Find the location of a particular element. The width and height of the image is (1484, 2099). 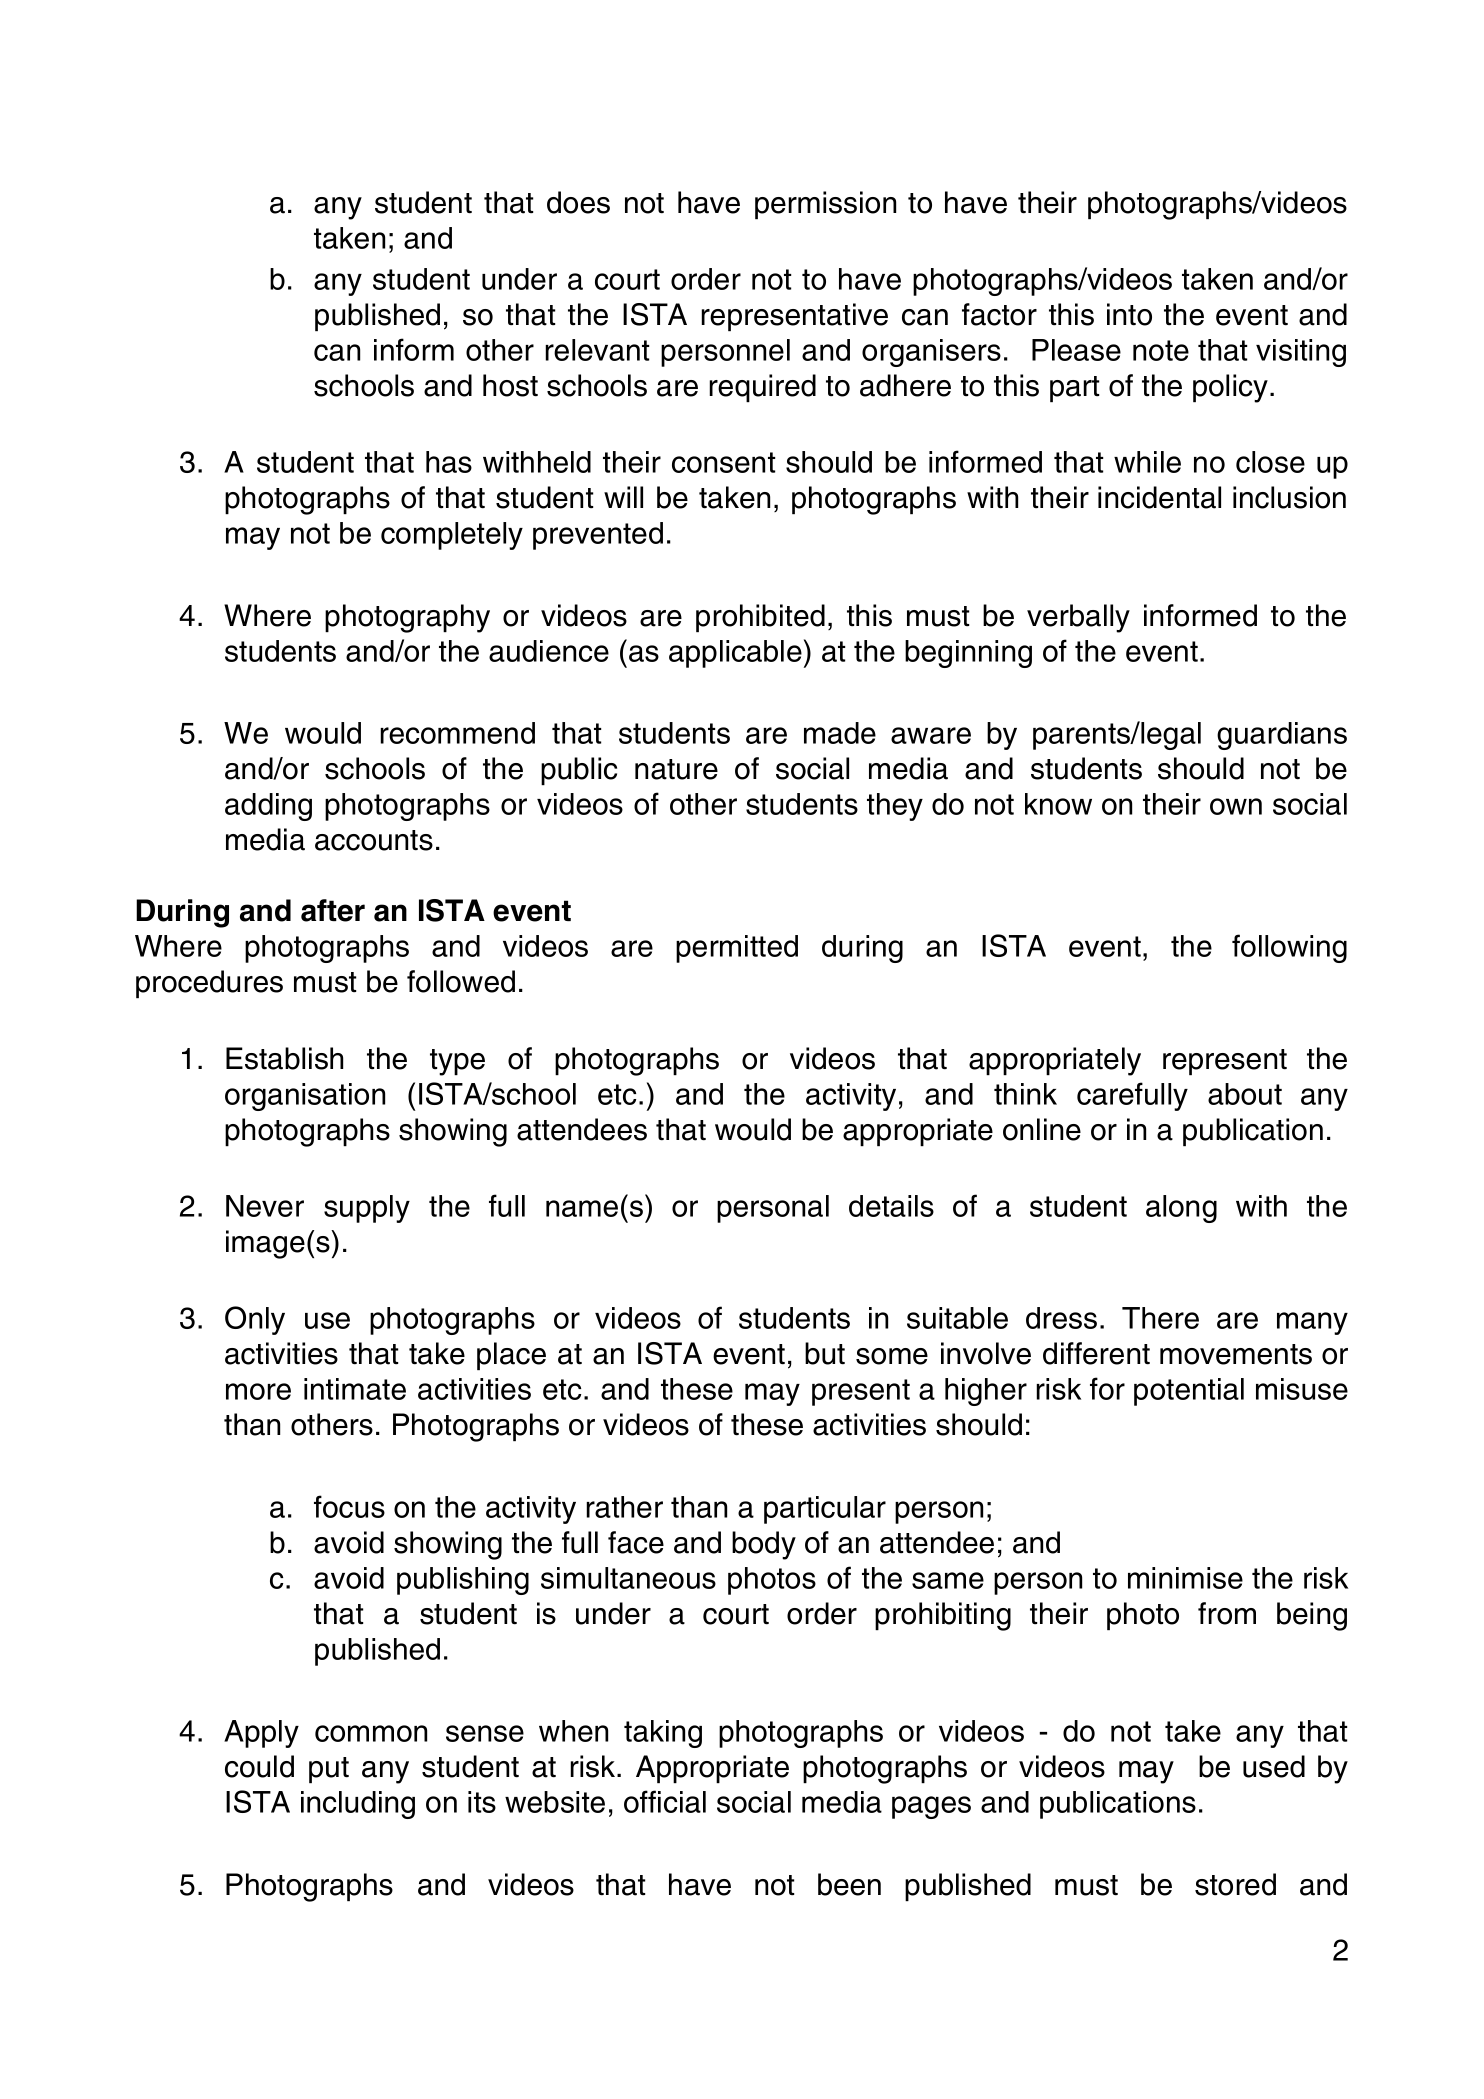

including is located at coordinates (358, 1805).
